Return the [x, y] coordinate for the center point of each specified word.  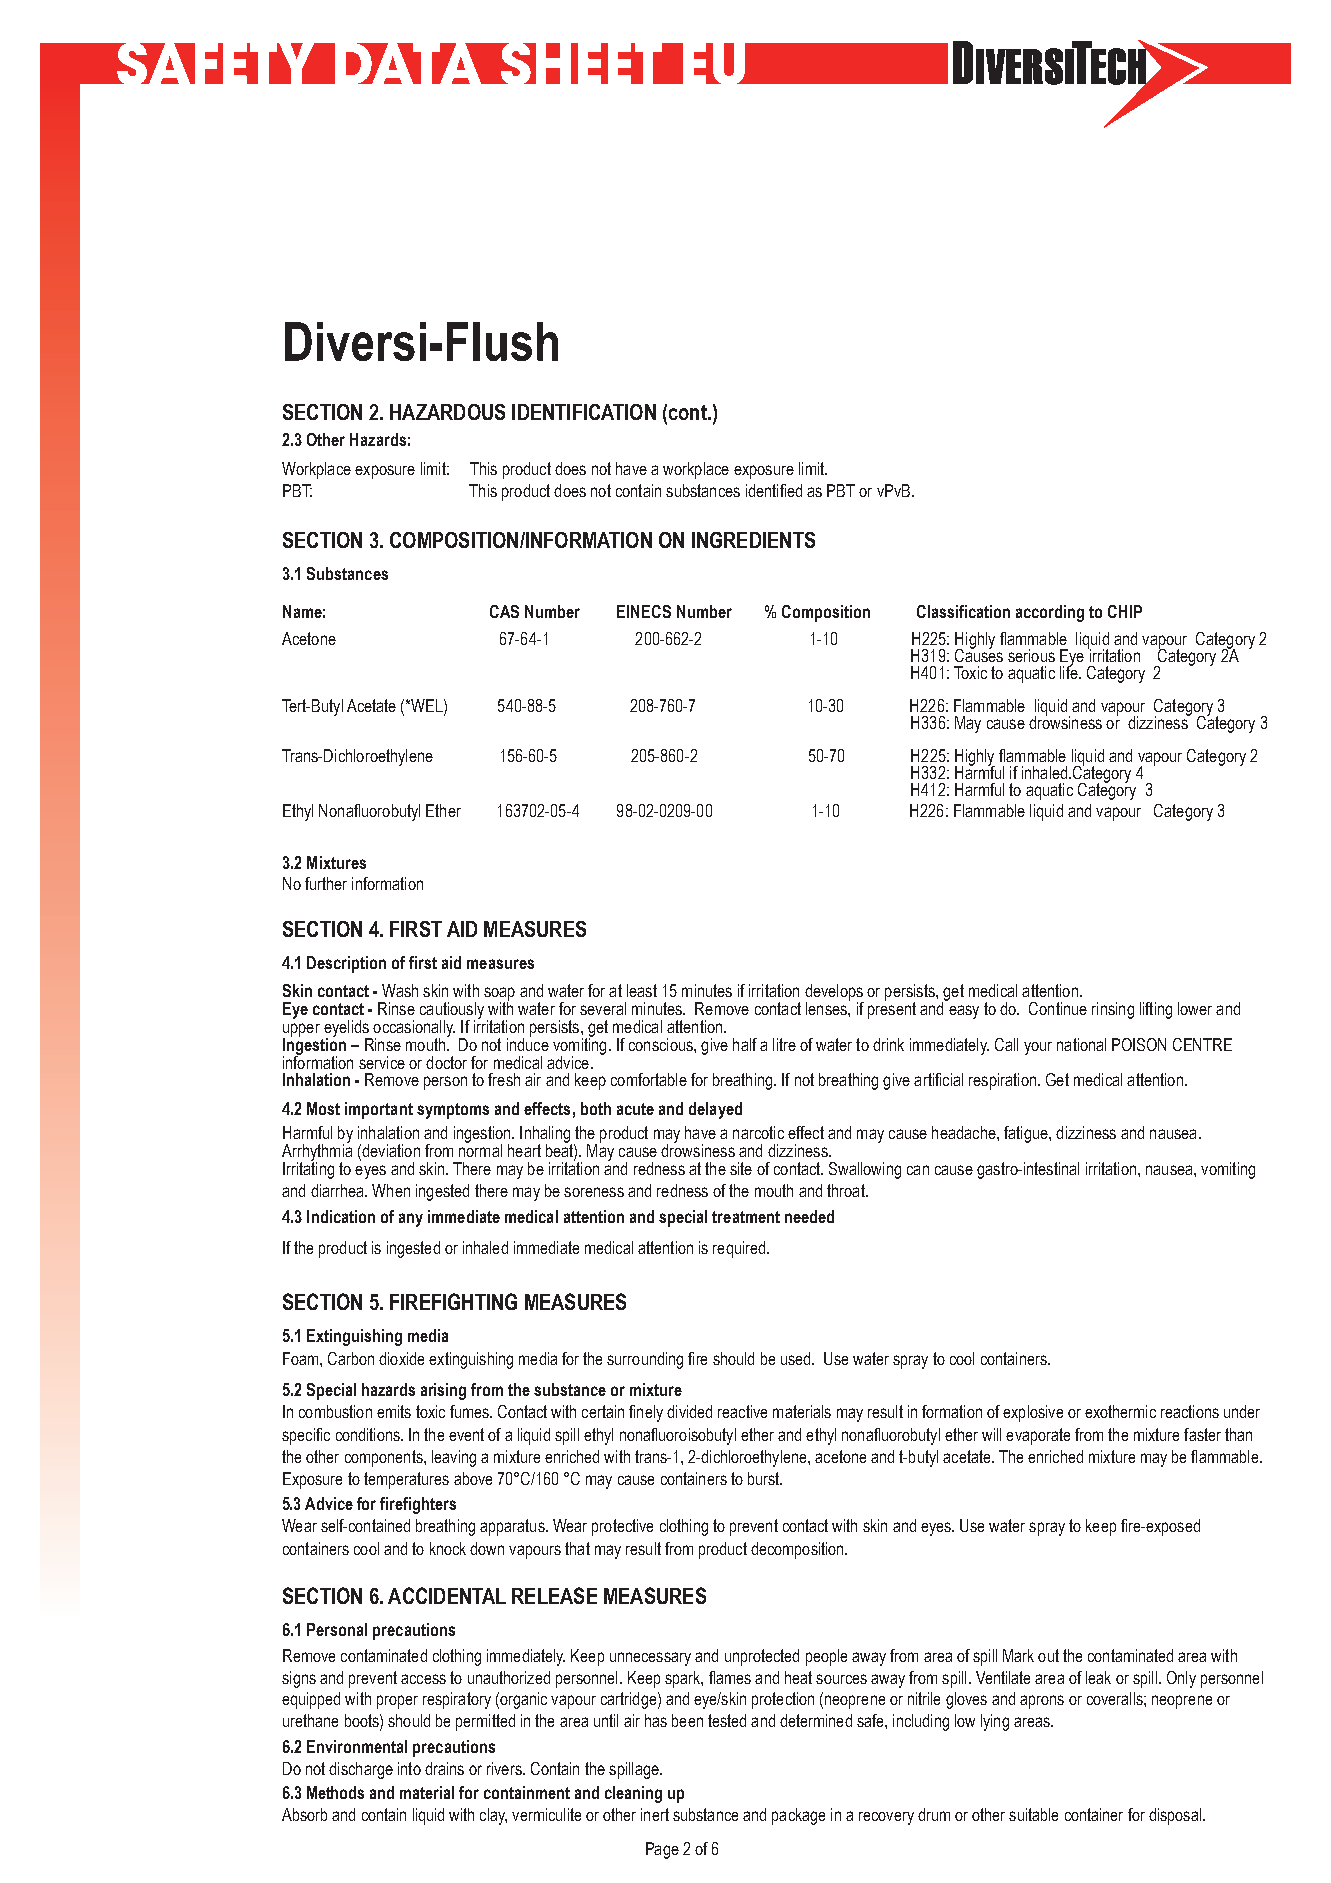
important [379, 1110]
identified [774, 490]
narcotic [758, 1132]
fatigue [1027, 1134]
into [409, 1768]
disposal [1175, 1816]
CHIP [1125, 611]
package [798, 1816]
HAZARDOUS [447, 412]
